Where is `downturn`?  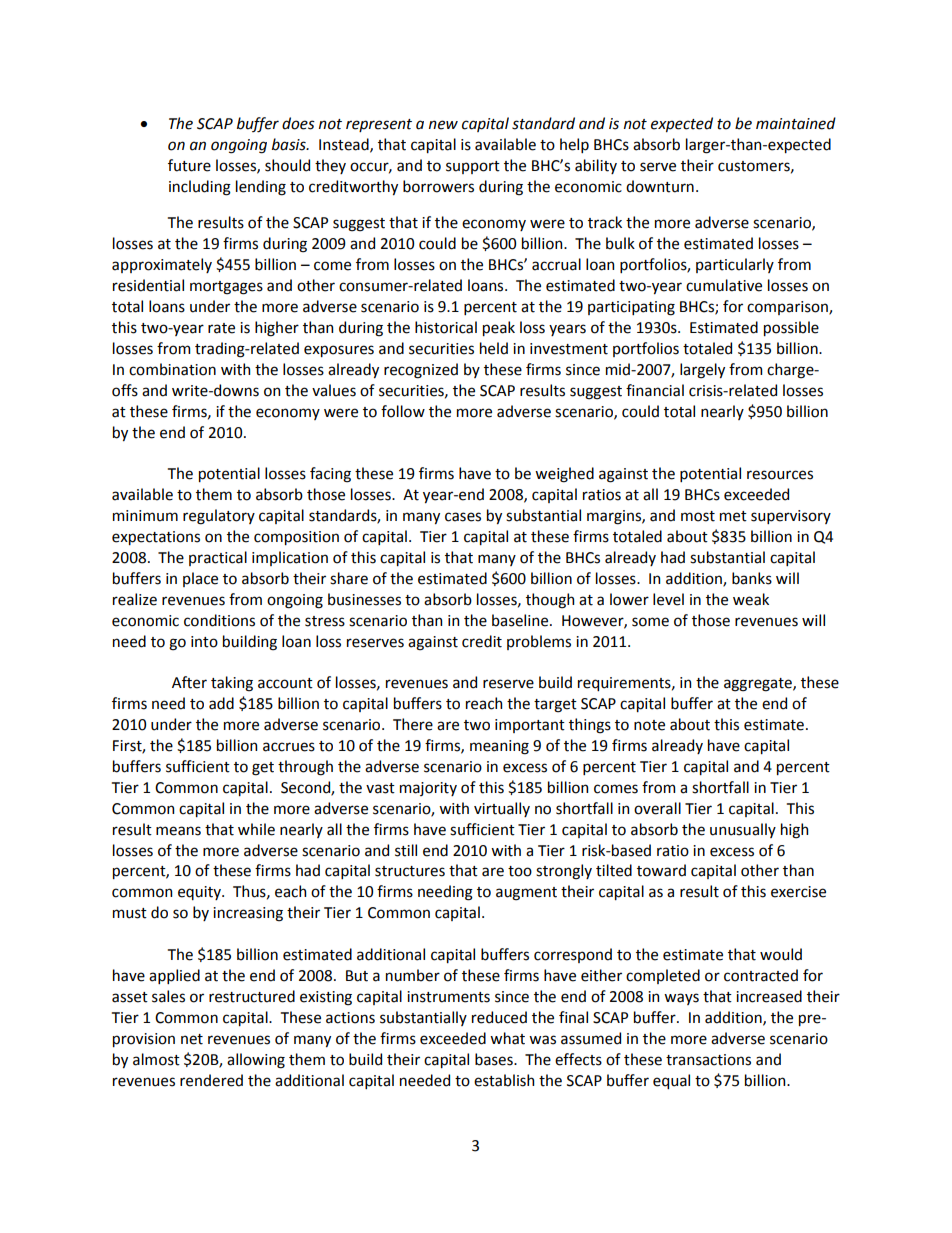
downturn is located at coordinates (660, 186).
